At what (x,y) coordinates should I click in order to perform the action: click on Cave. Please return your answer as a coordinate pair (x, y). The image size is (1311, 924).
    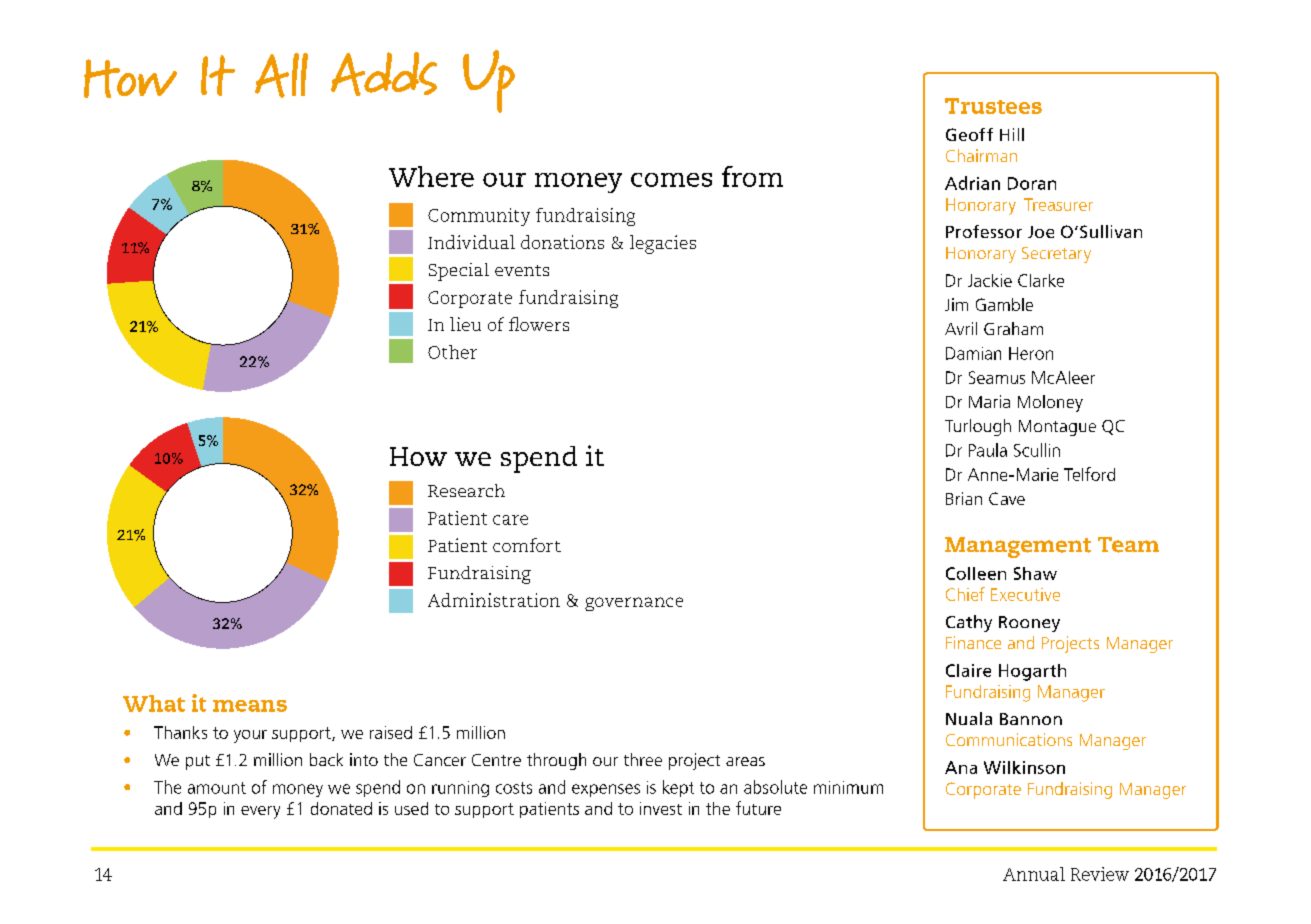
    Looking at the image, I should click on (1007, 498).
